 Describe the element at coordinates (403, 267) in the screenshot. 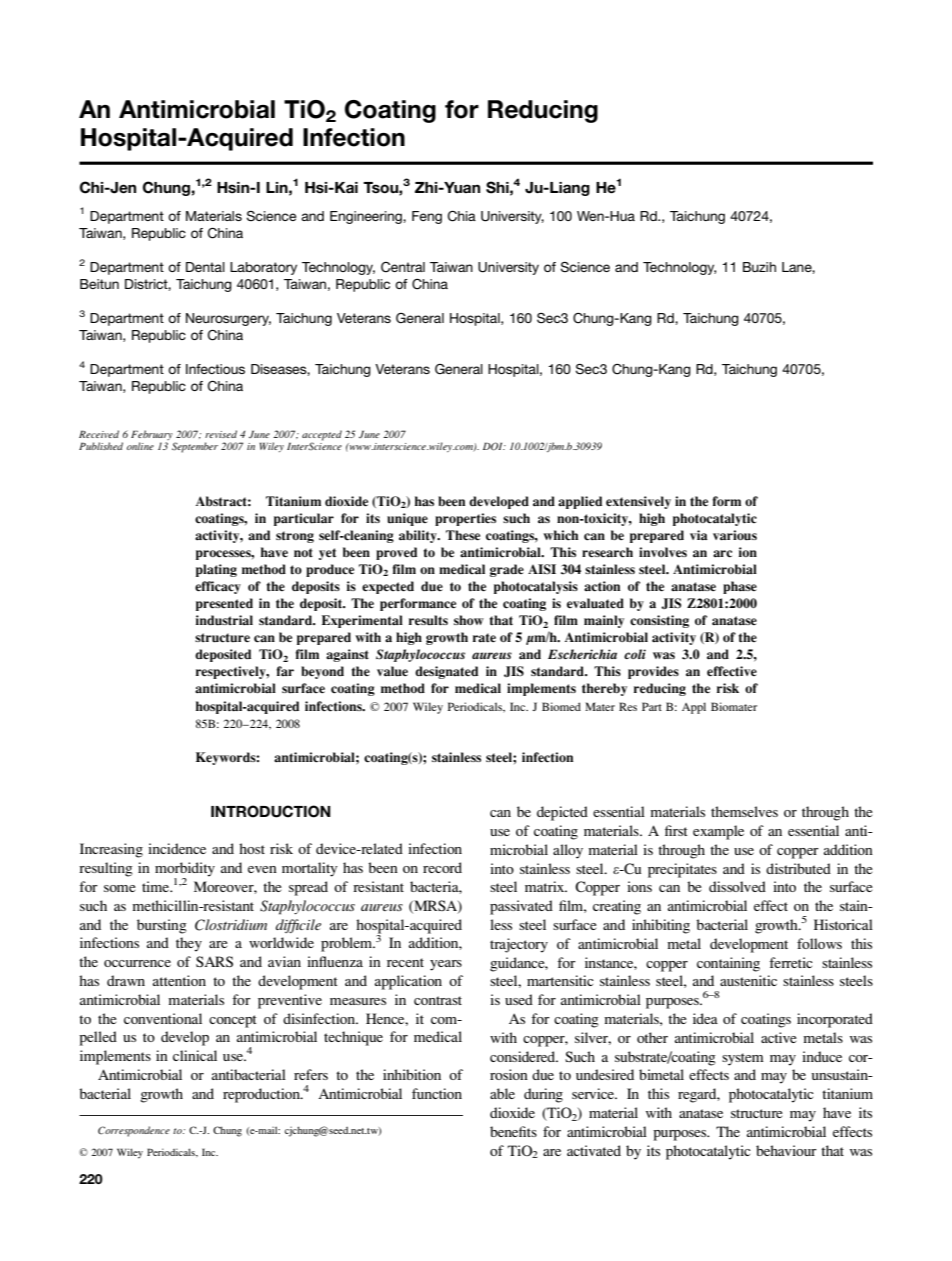

I see `Central` at that location.
